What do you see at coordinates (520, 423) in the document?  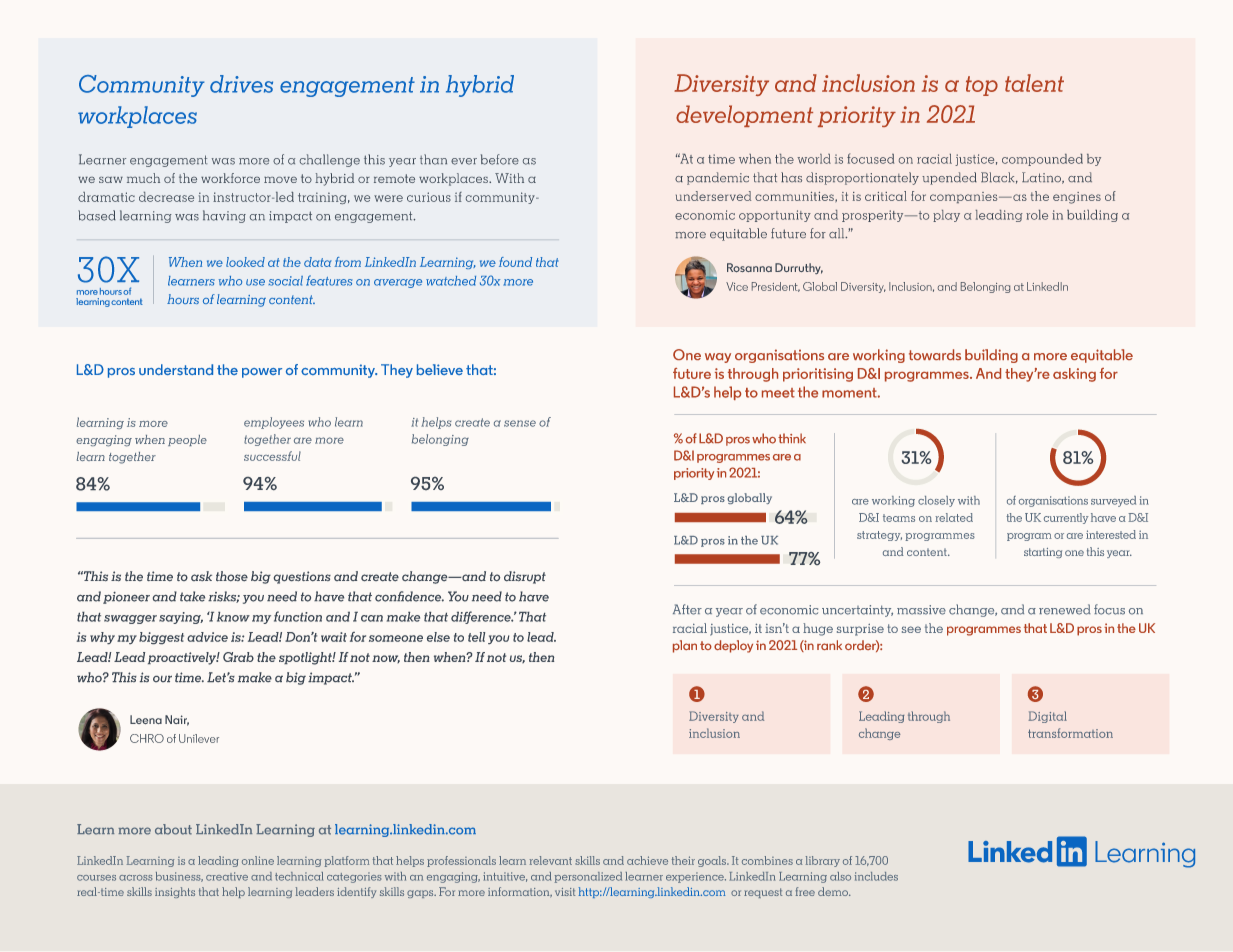 I see `sense` at bounding box center [520, 423].
